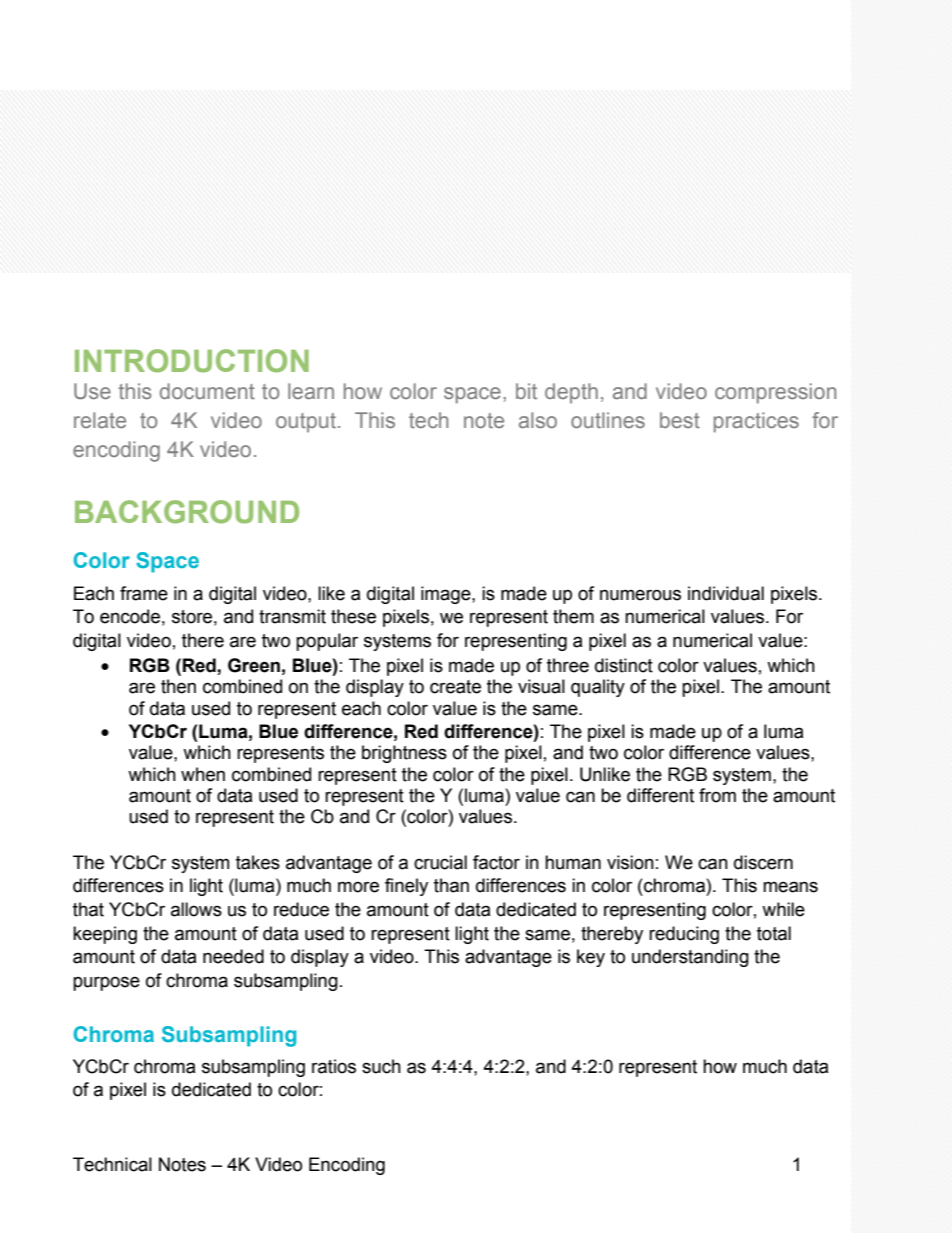  I want to click on bit, so click(526, 391).
